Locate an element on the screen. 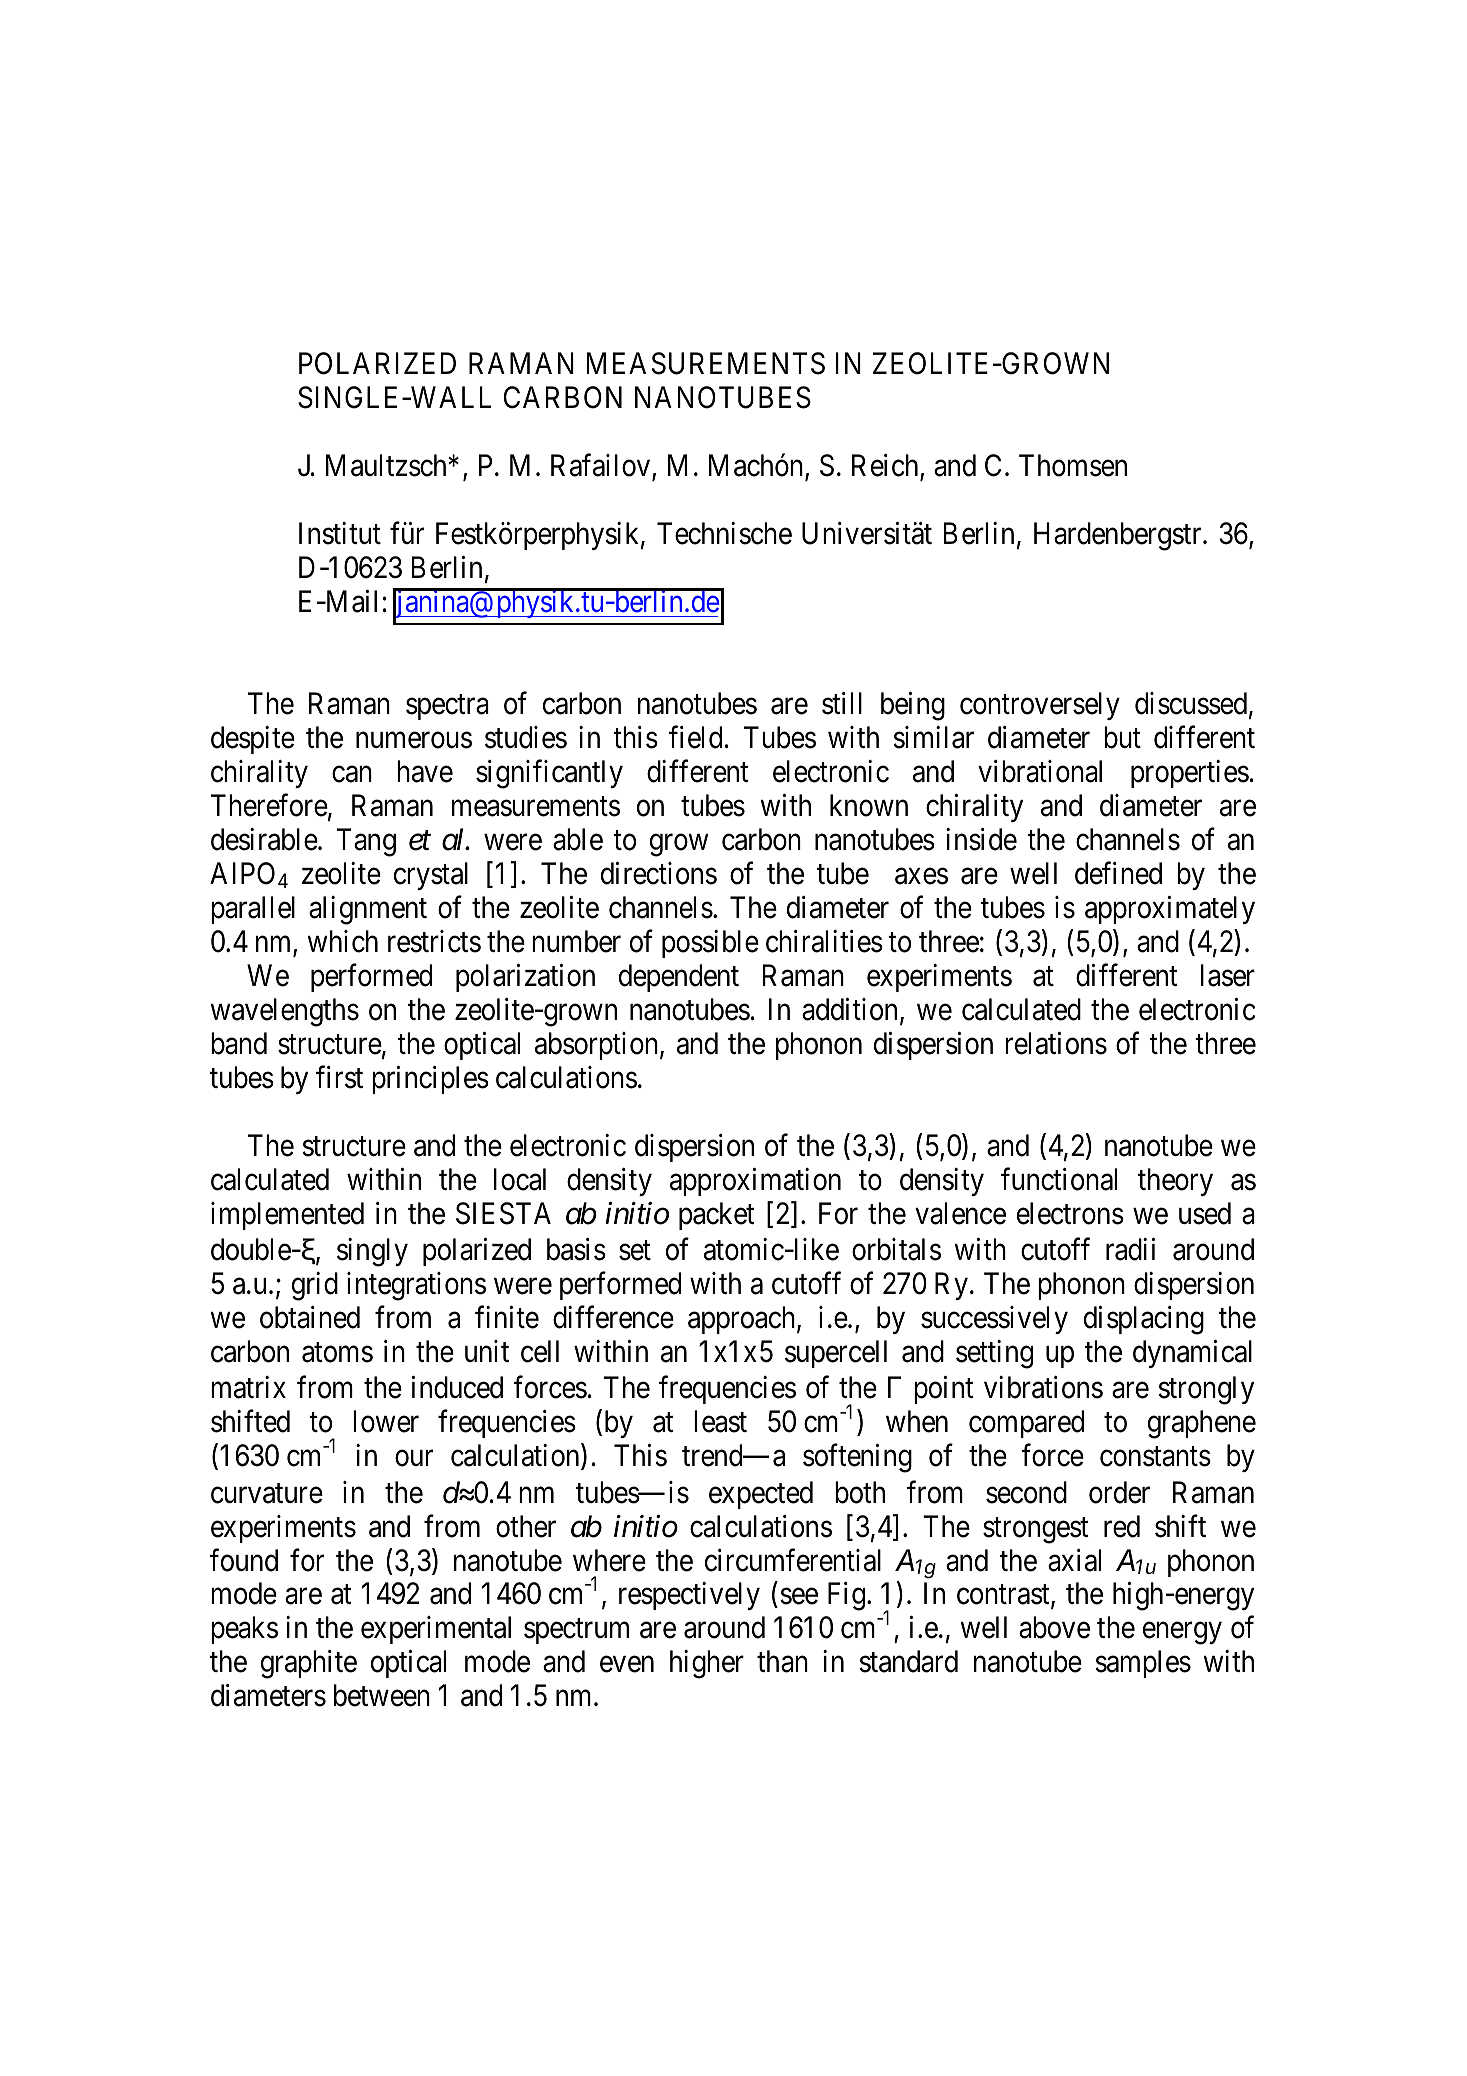 This screenshot has width=1467, height=2076. vibrational is located at coordinates (1040, 771).
